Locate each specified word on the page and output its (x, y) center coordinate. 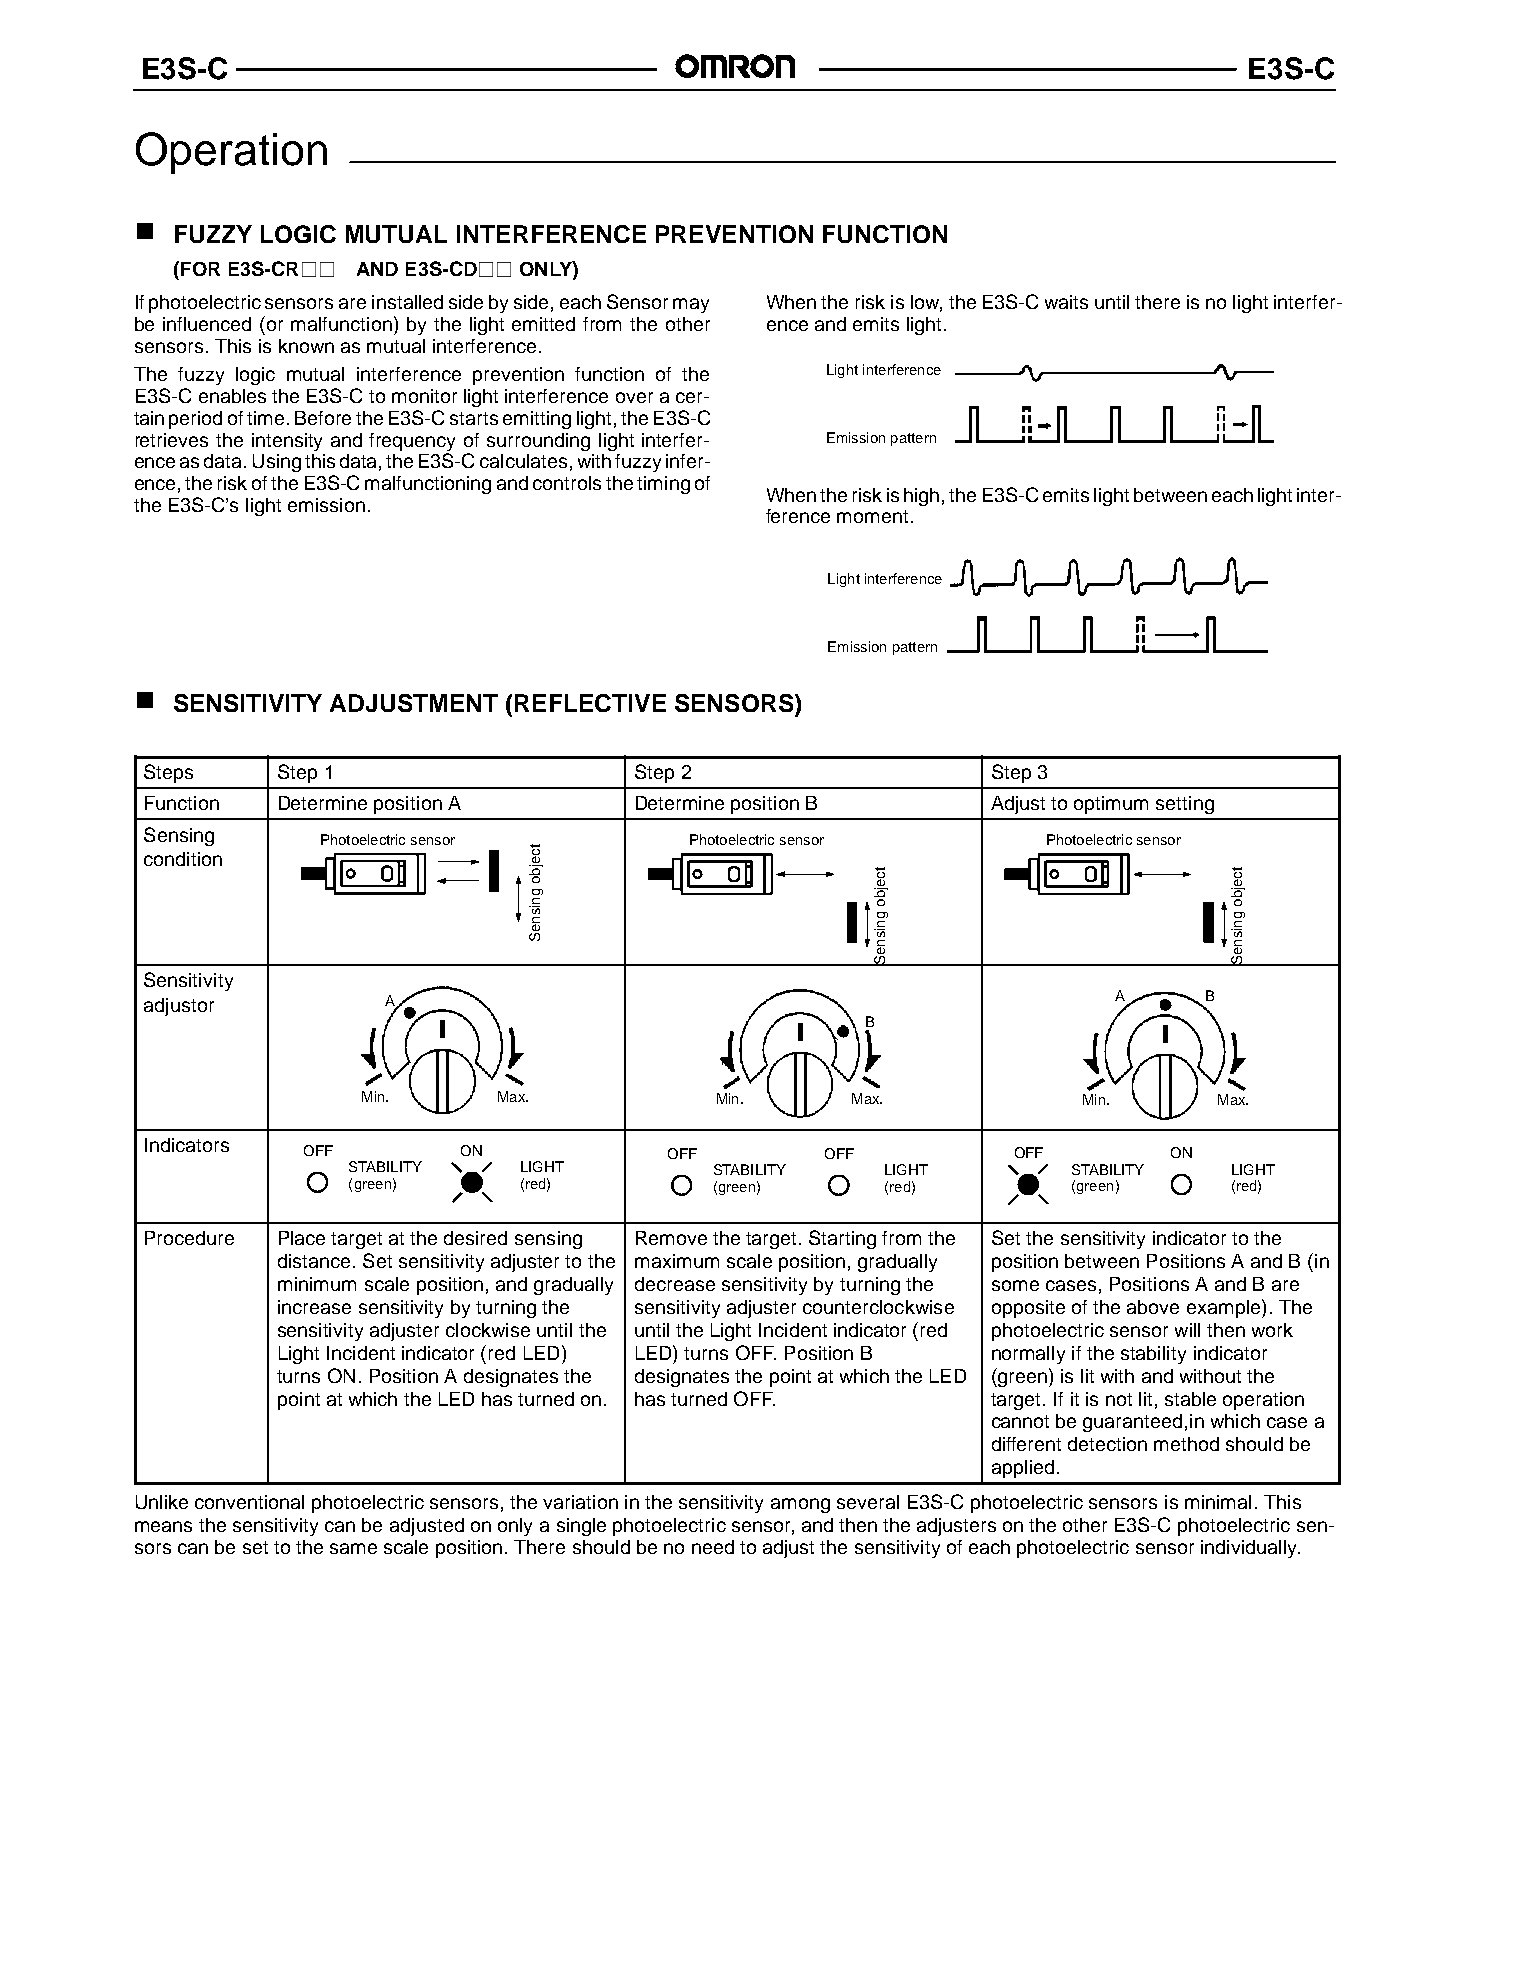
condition (183, 859)
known (306, 346)
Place (302, 1238)
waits (1066, 302)
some (1015, 1285)
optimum (1111, 805)
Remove (671, 1238)
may (691, 305)
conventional (249, 1502)
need (713, 1547)
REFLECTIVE (590, 703)
